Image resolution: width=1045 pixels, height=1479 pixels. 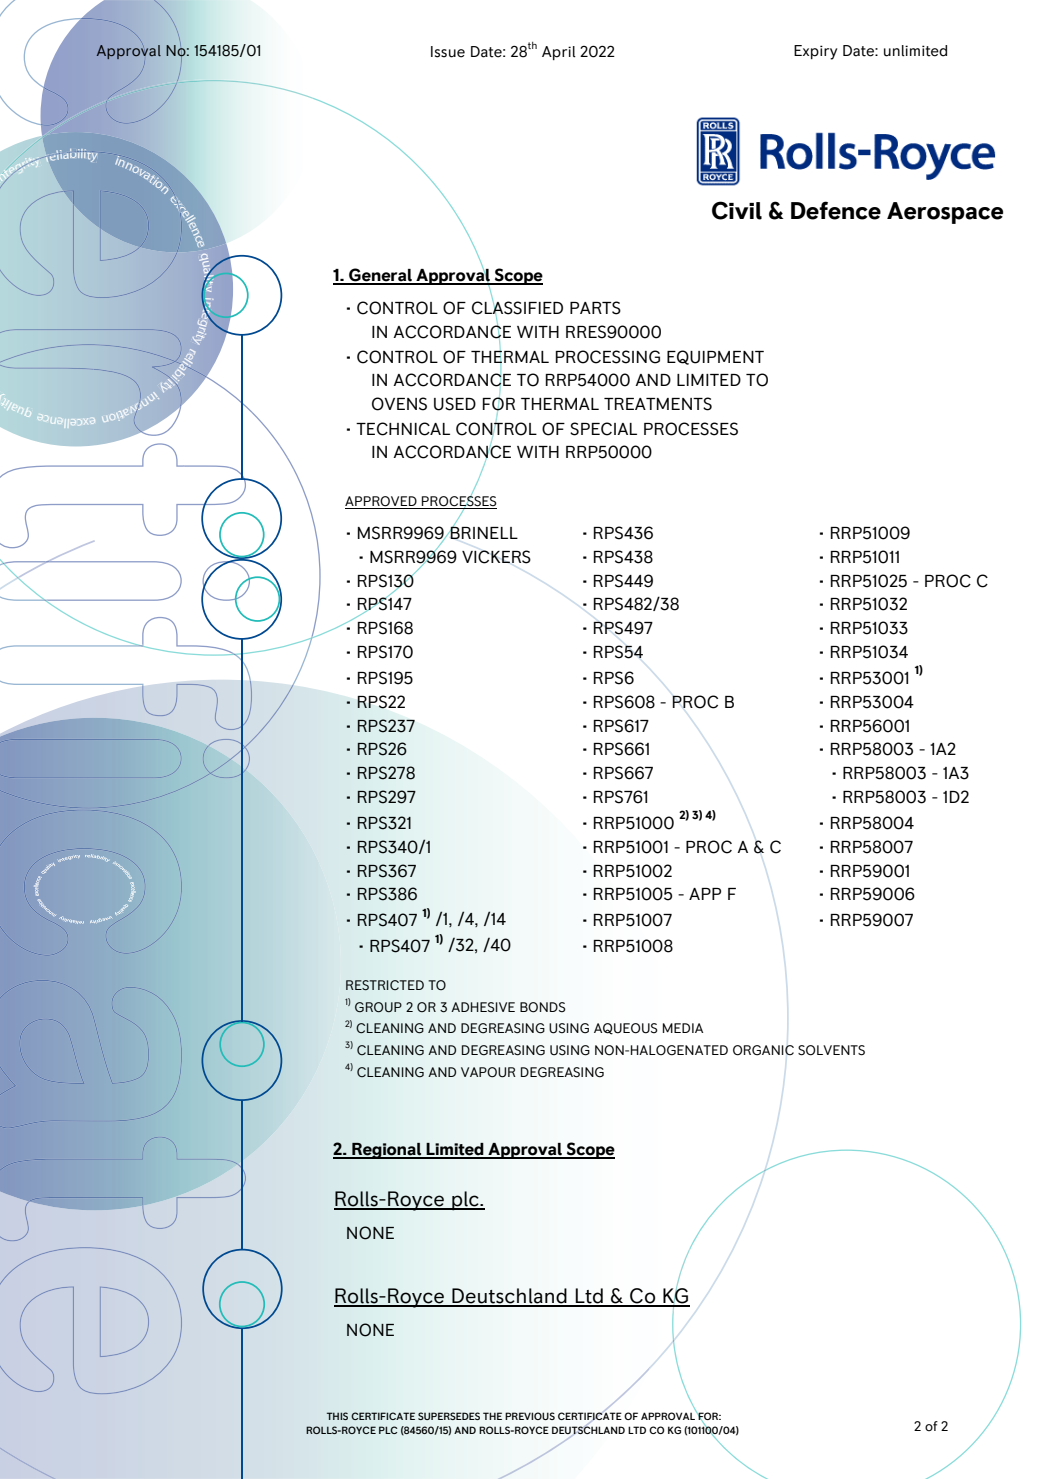 I want to click on Expiry, so click(x=815, y=52).
